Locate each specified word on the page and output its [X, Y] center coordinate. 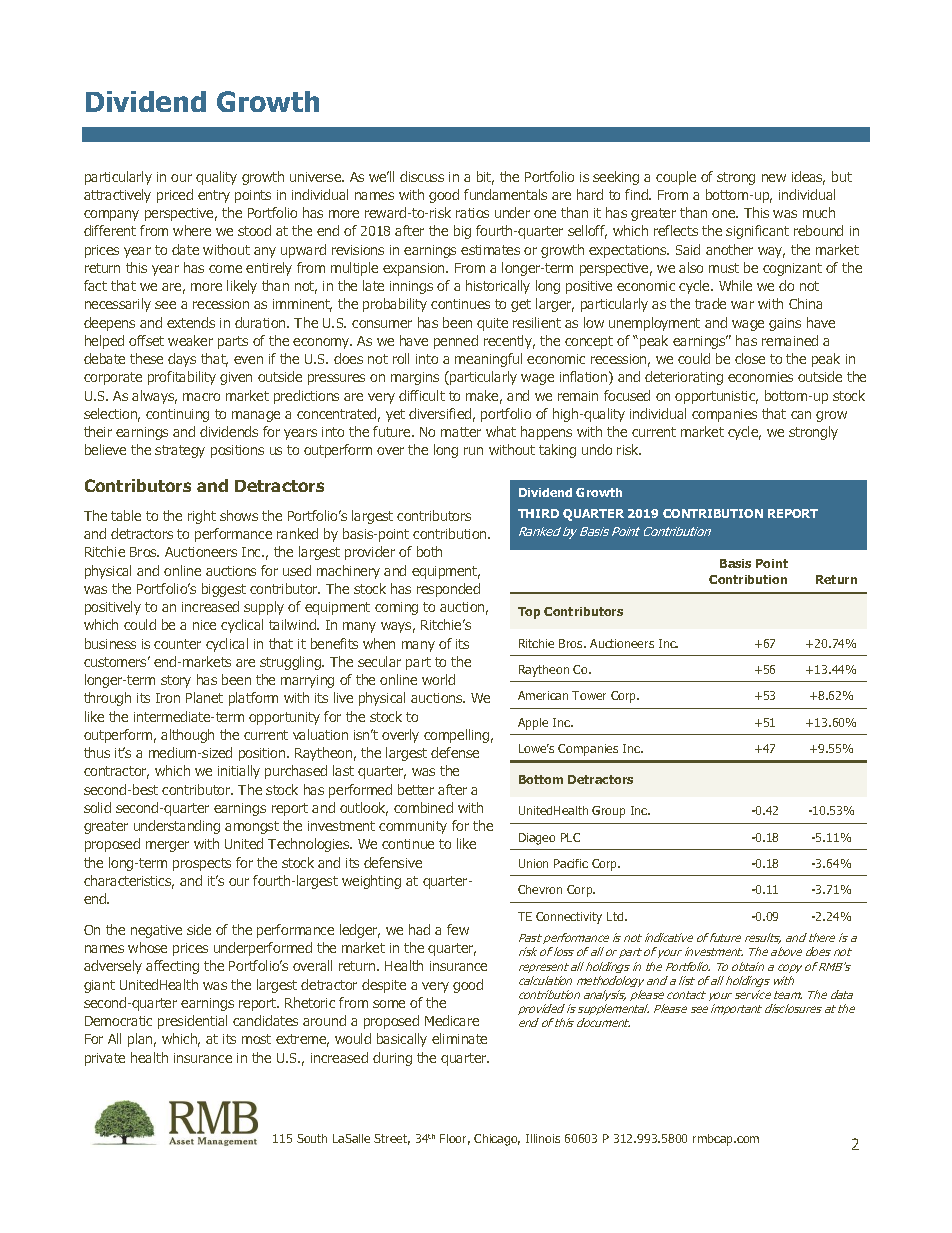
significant [757, 232]
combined [423, 807]
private [105, 1059]
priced [175, 196]
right [202, 517]
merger [167, 846]
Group [608, 812]
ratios [472, 213]
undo [597, 449]
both [429, 551]
